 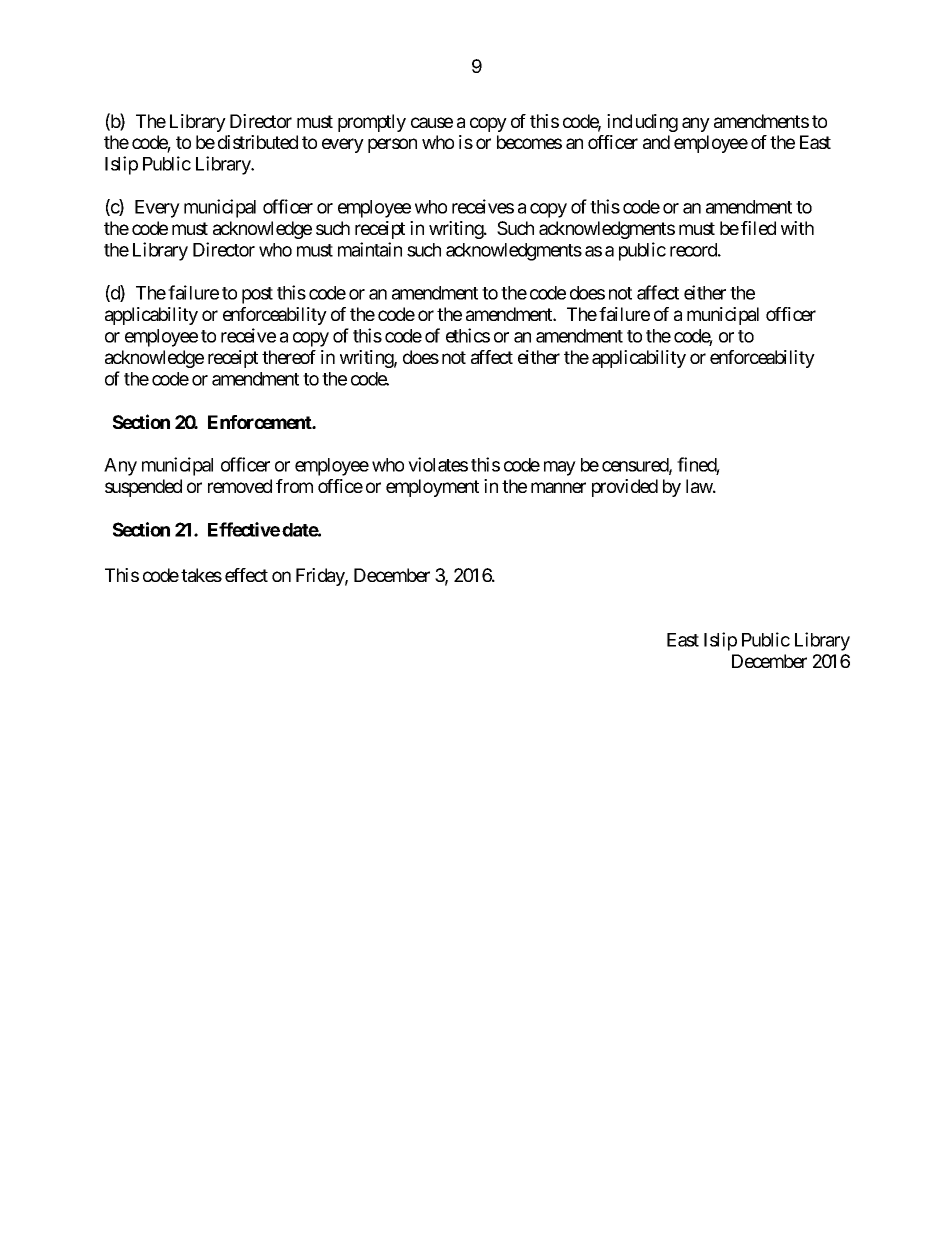 What do you see at coordinates (432, 488) in the page?
I see `employment` at bounding box center [432, 488].
